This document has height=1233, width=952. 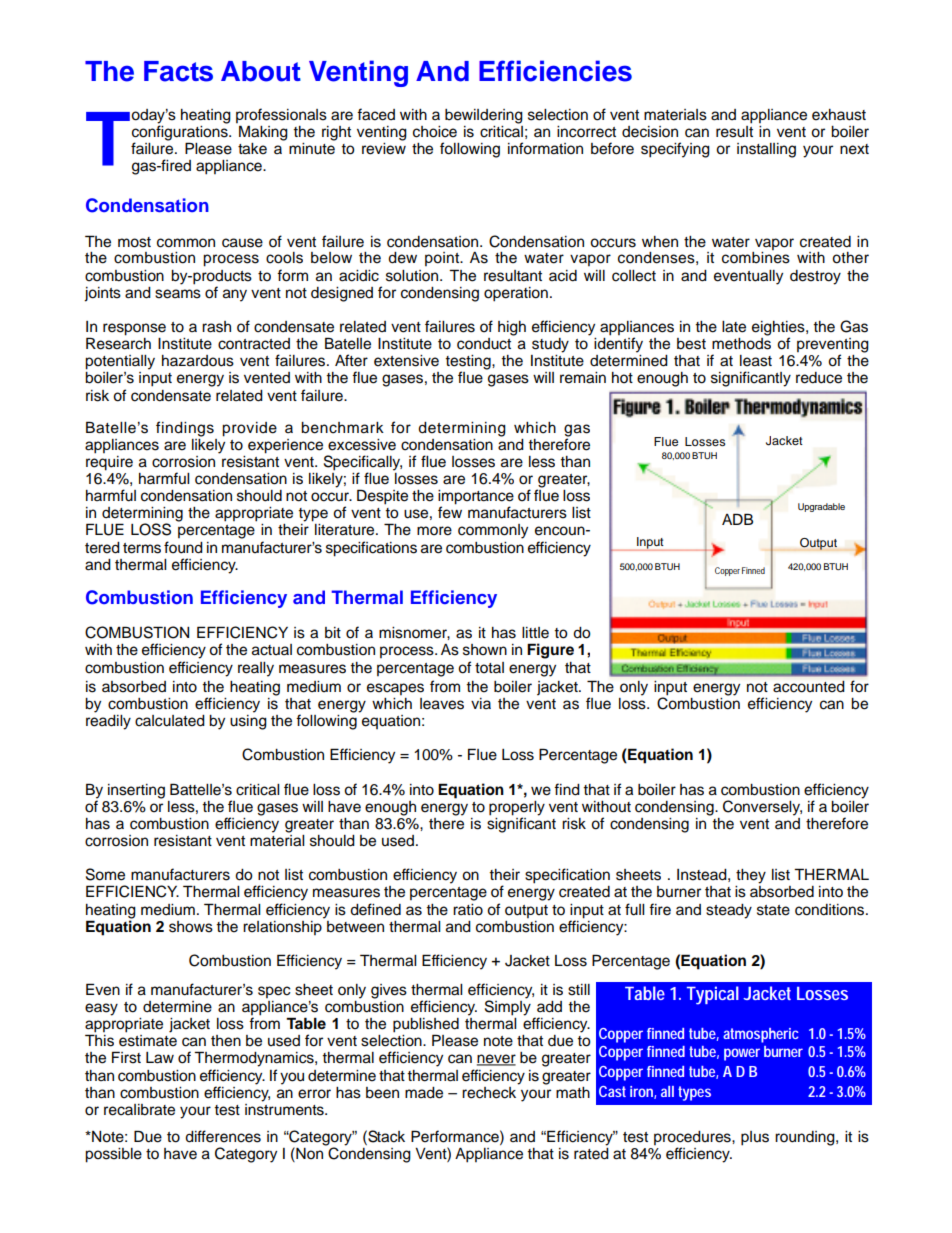 I want to click on found, so click(x=183, y=547).
